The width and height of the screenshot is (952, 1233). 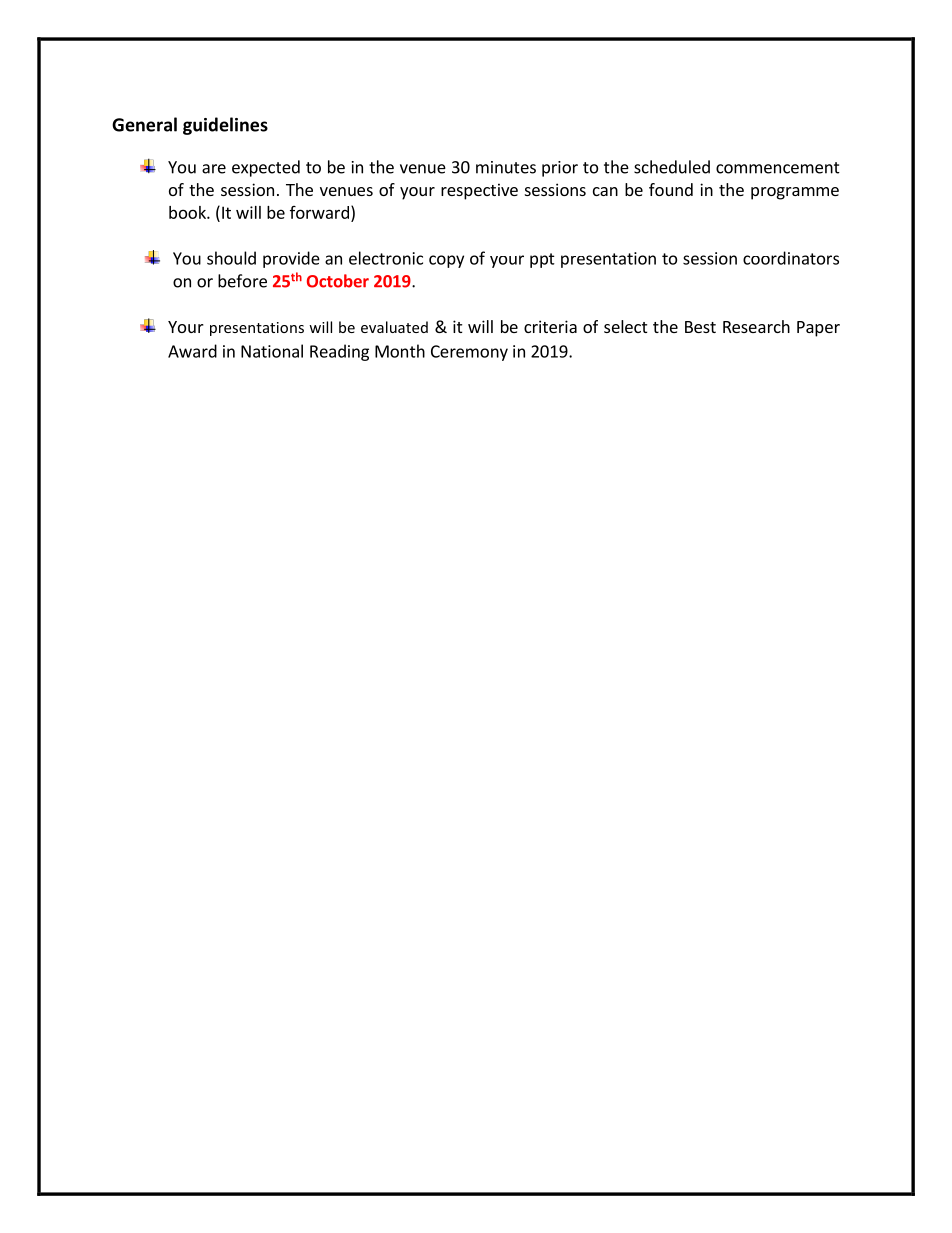 What do you see at coordinates (506, 167) in the screenshot?
I see `minutes` at bounding box center [506, 167].
